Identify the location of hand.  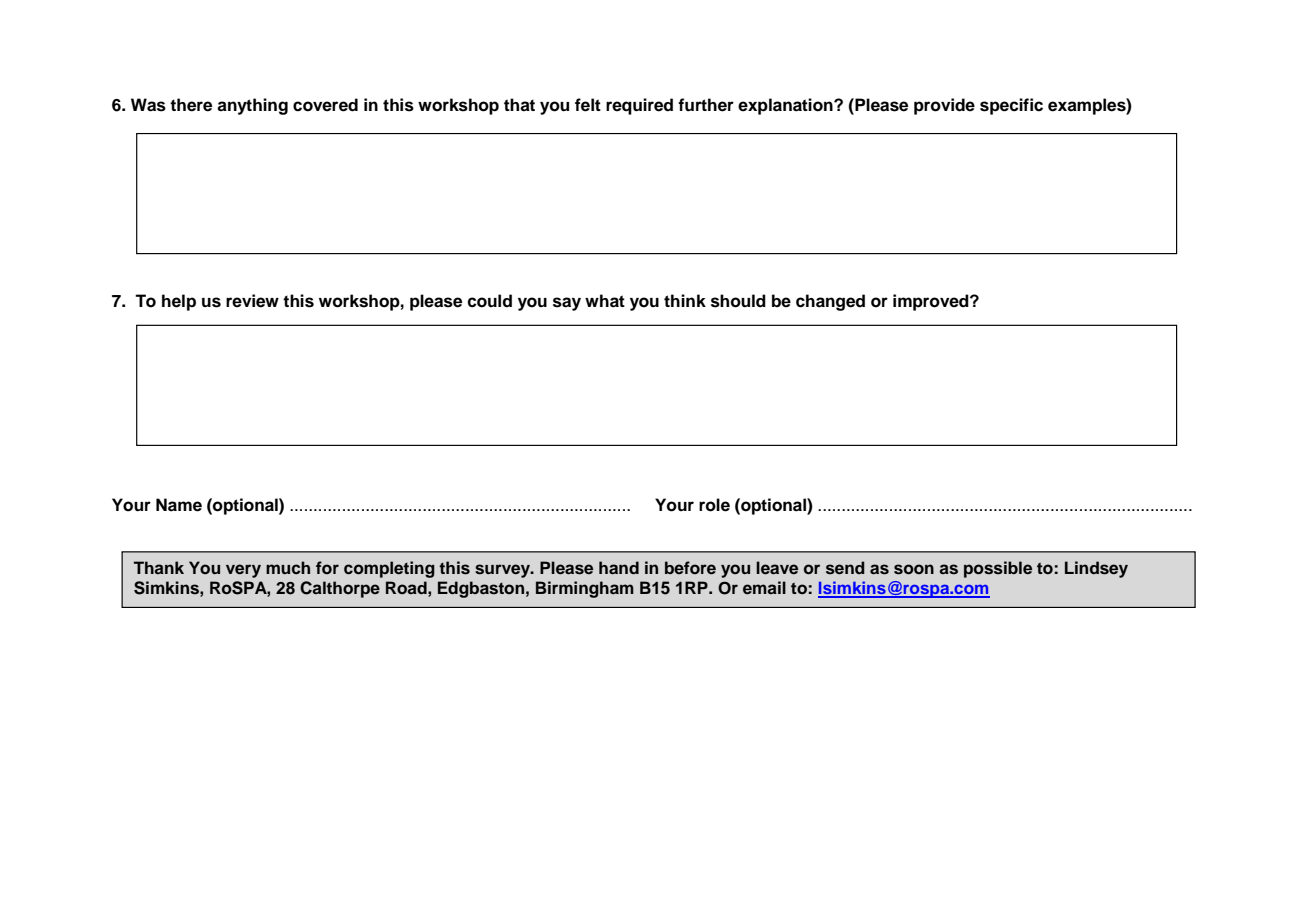
(619, 567).
